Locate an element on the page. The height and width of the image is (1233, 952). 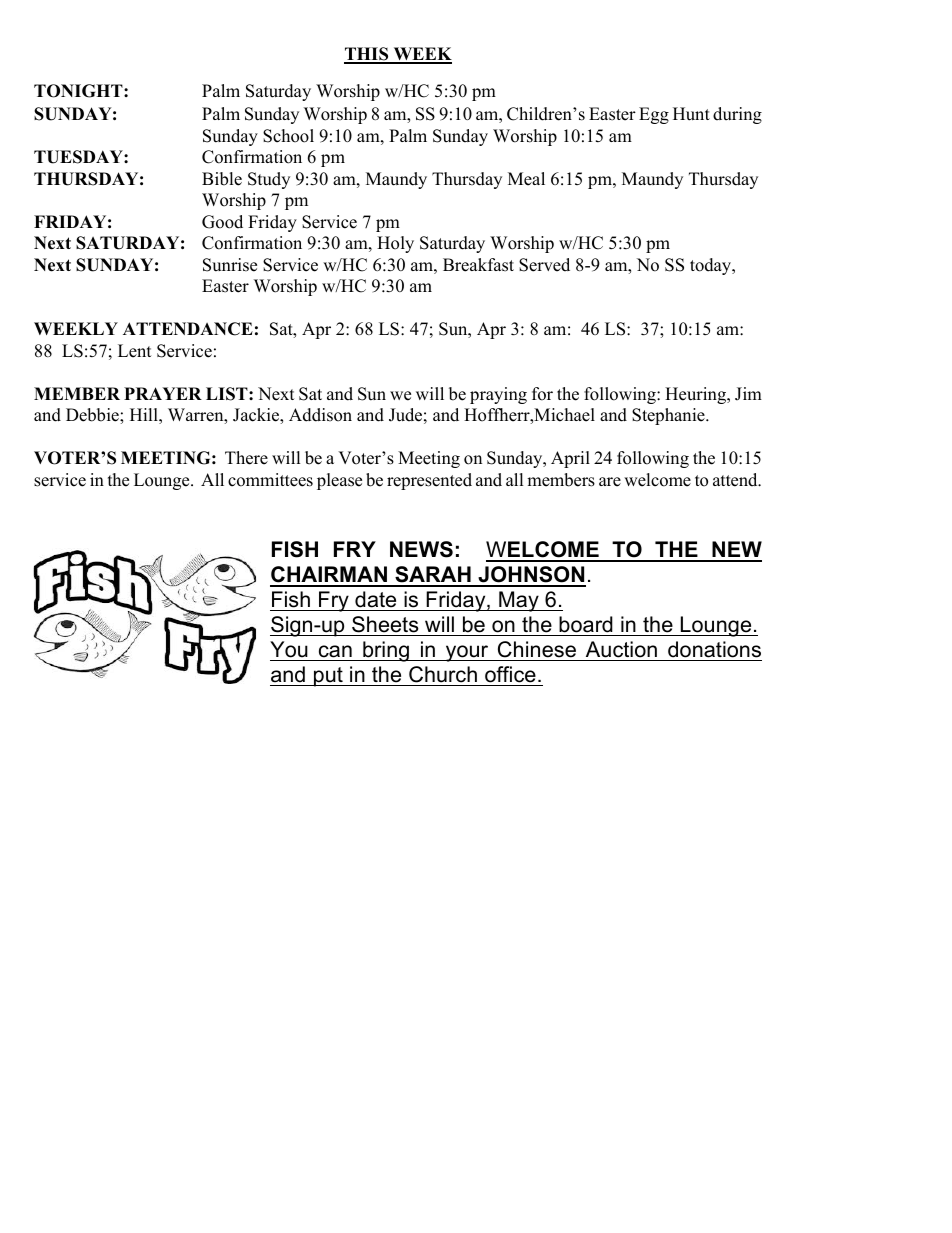
TONIGHT is located at coordinates (79, 91).
